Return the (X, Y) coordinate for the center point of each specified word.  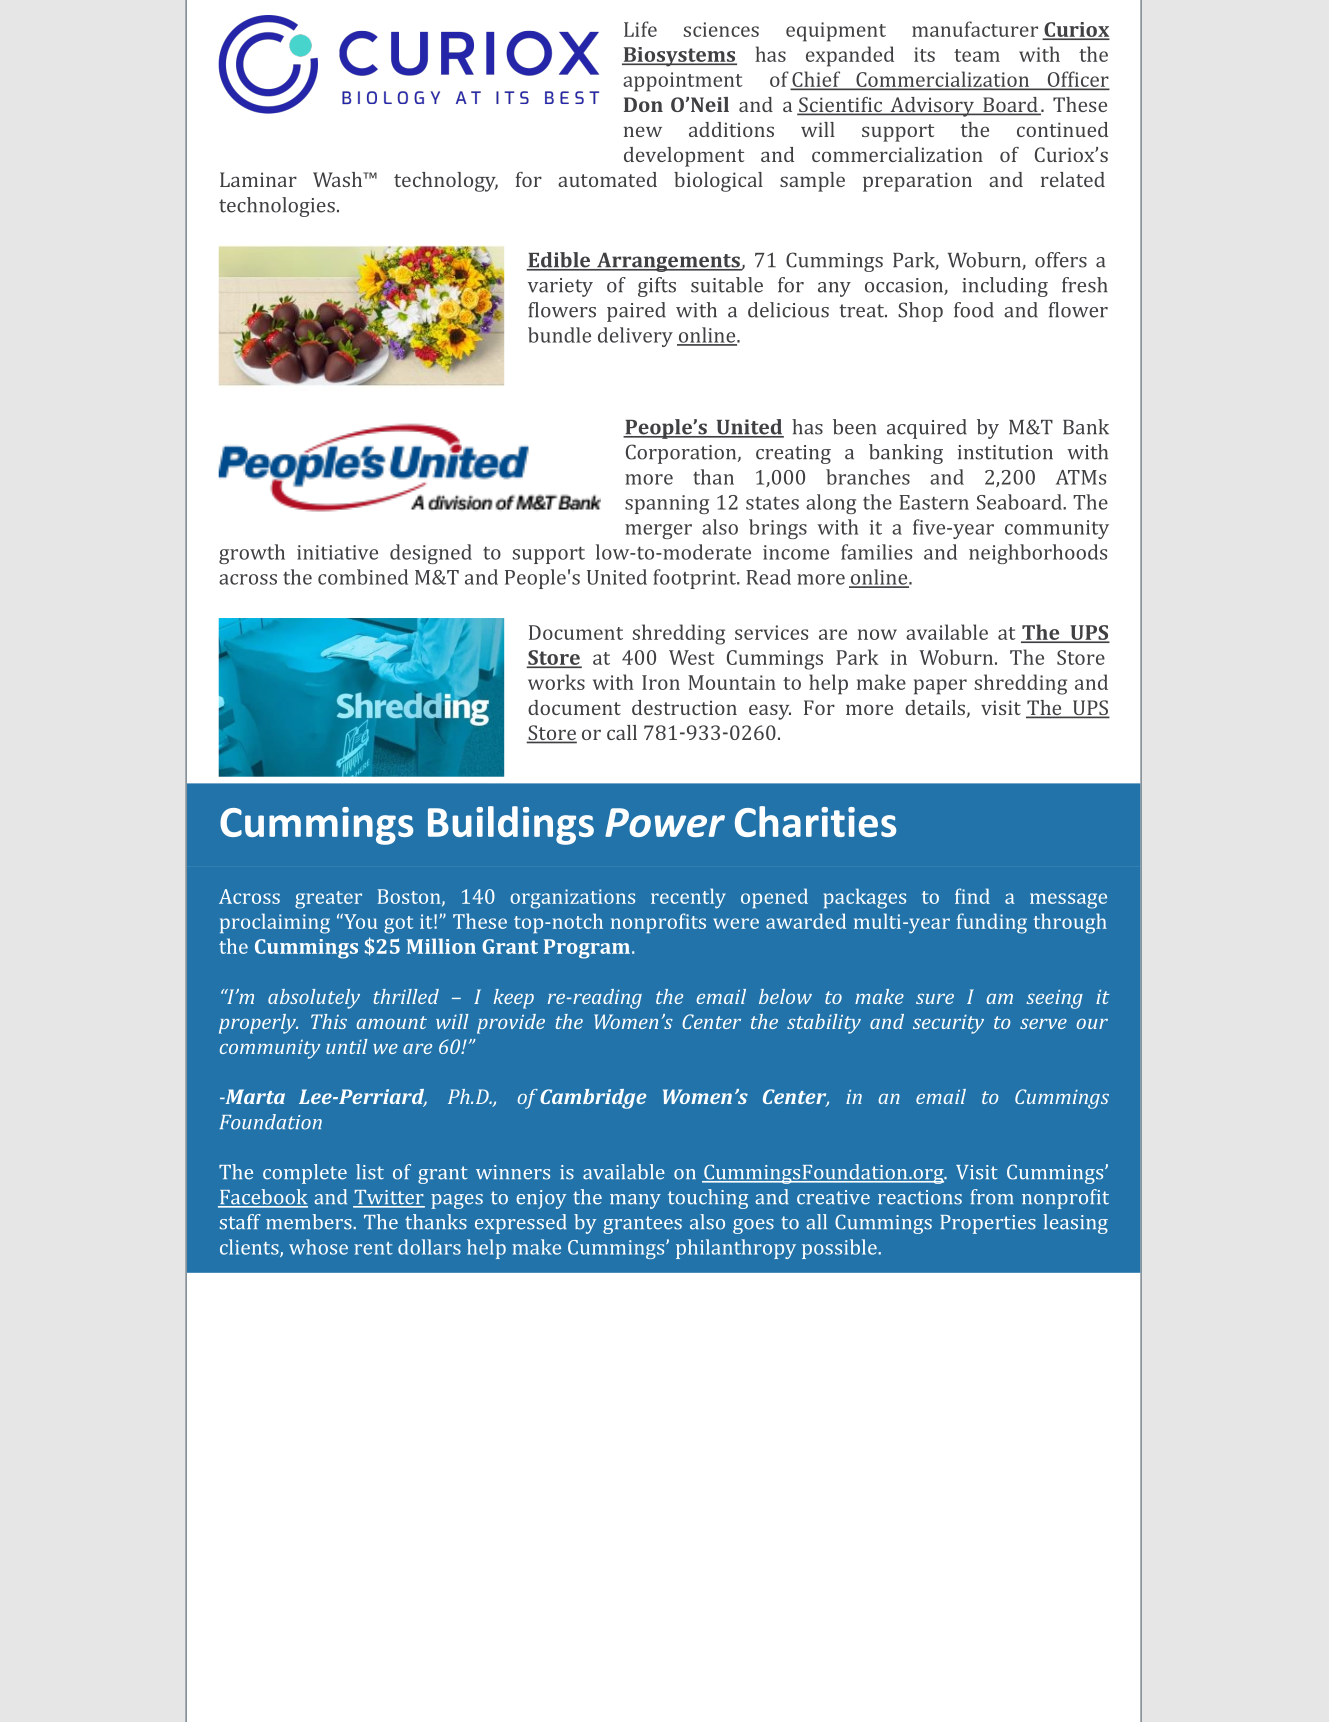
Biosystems (679, 57)
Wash (339, 179)
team (977, 55)
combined (363, 577)
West (691, 657)
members (310, 1222)
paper (940, 687)
